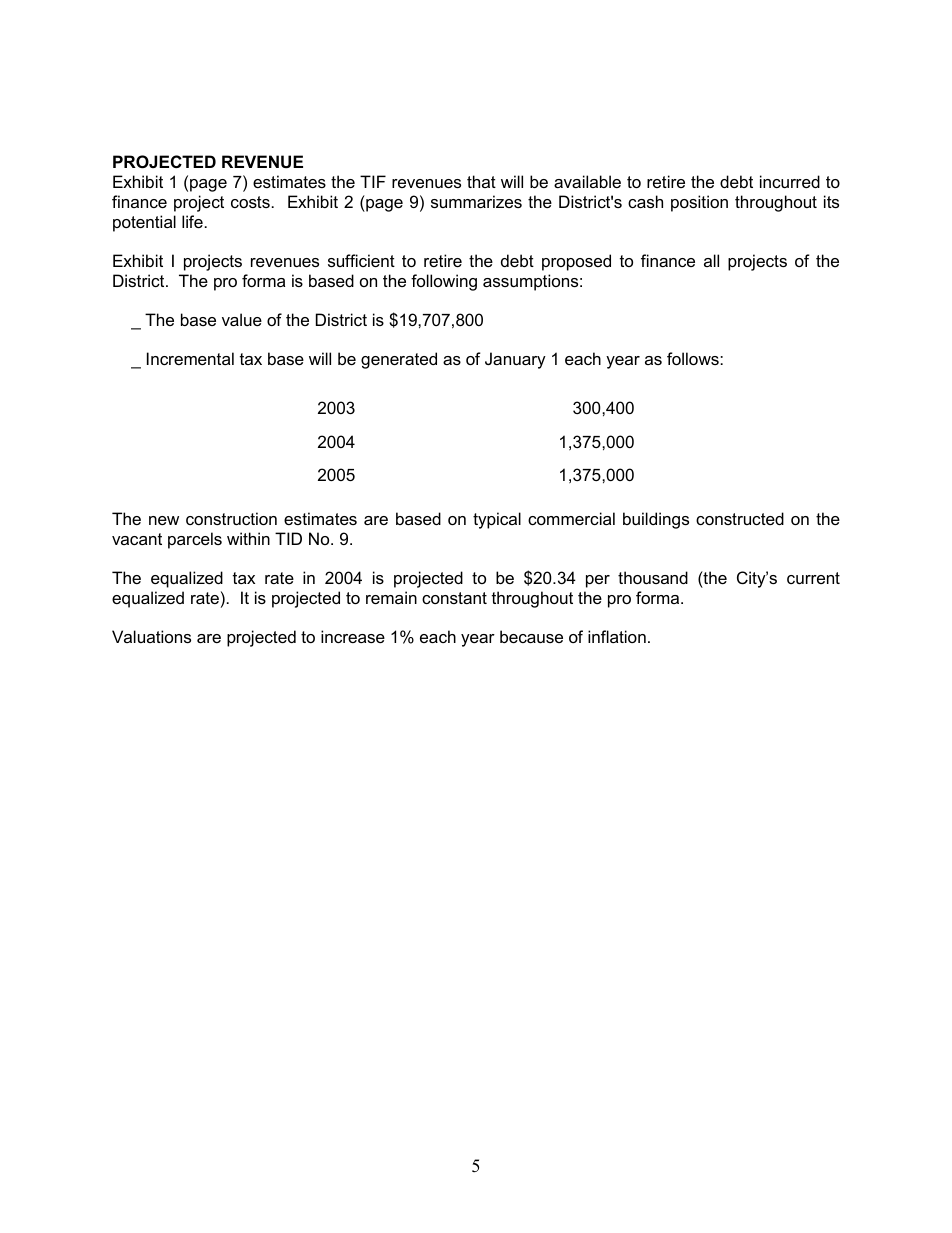 This page has height=1233, width=952. Describe the element at coordinates (151, 636) in the page. I see `Valuations` at that location.
